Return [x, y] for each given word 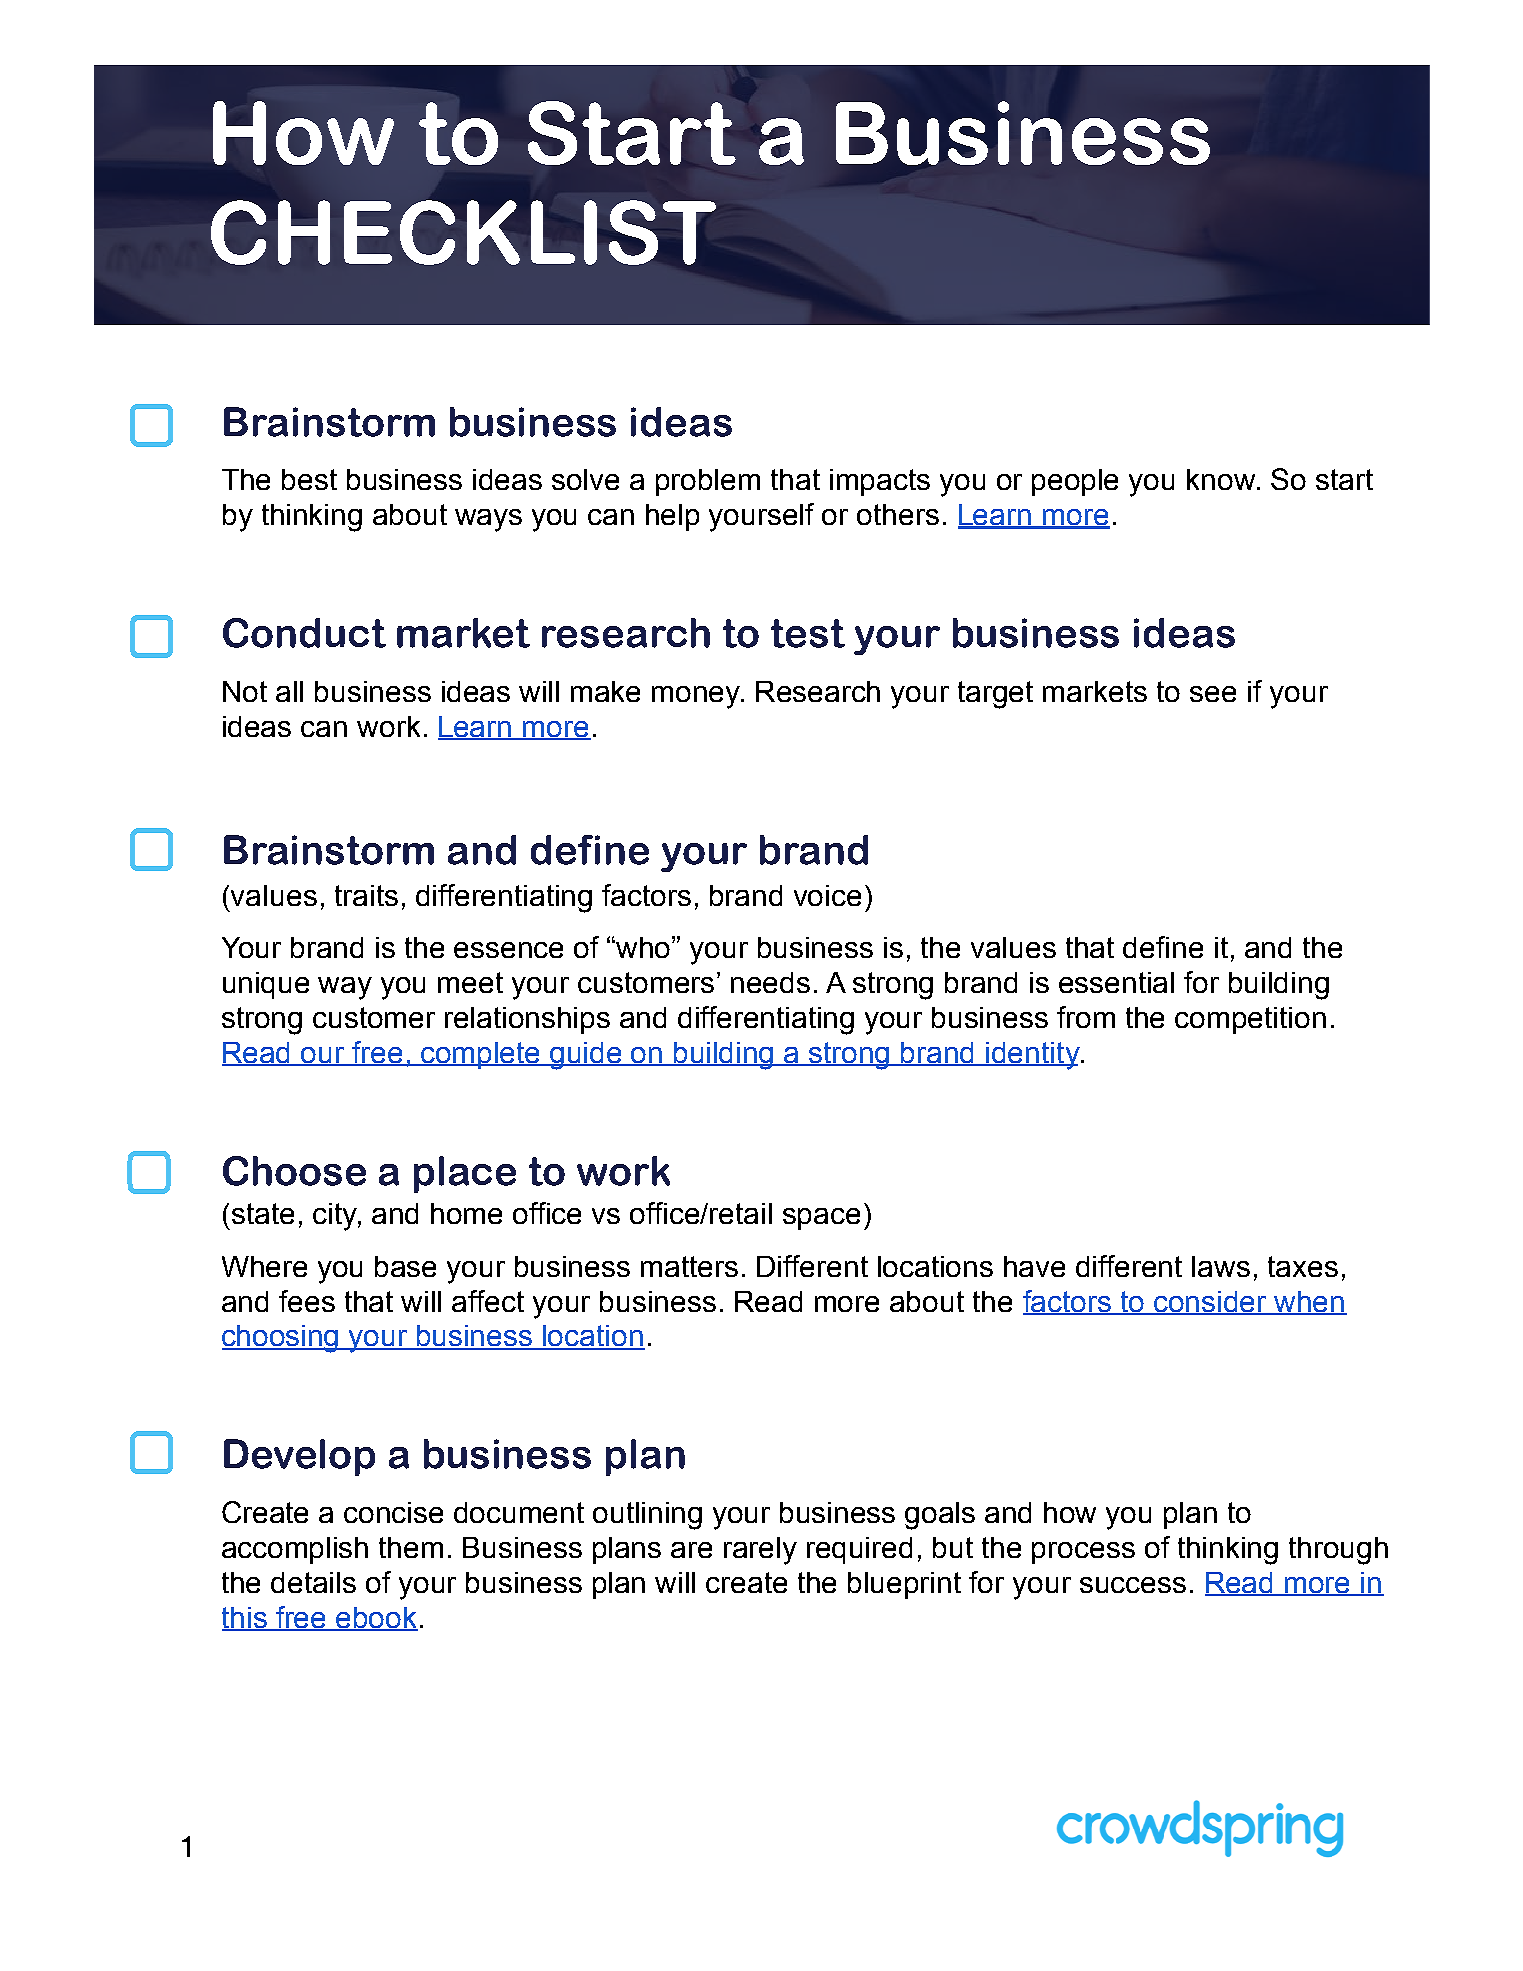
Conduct [304, 633]
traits [366, 895]
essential [1116, 982]
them [411, 1547]
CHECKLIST [463, 232]
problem [708, 482]
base [405, 1266]
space [821, 1219]
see [1213, 694]
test [808, 633]
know [1222, 479]
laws [1221, 1266]
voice [827, 895]
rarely [760, 1551]
